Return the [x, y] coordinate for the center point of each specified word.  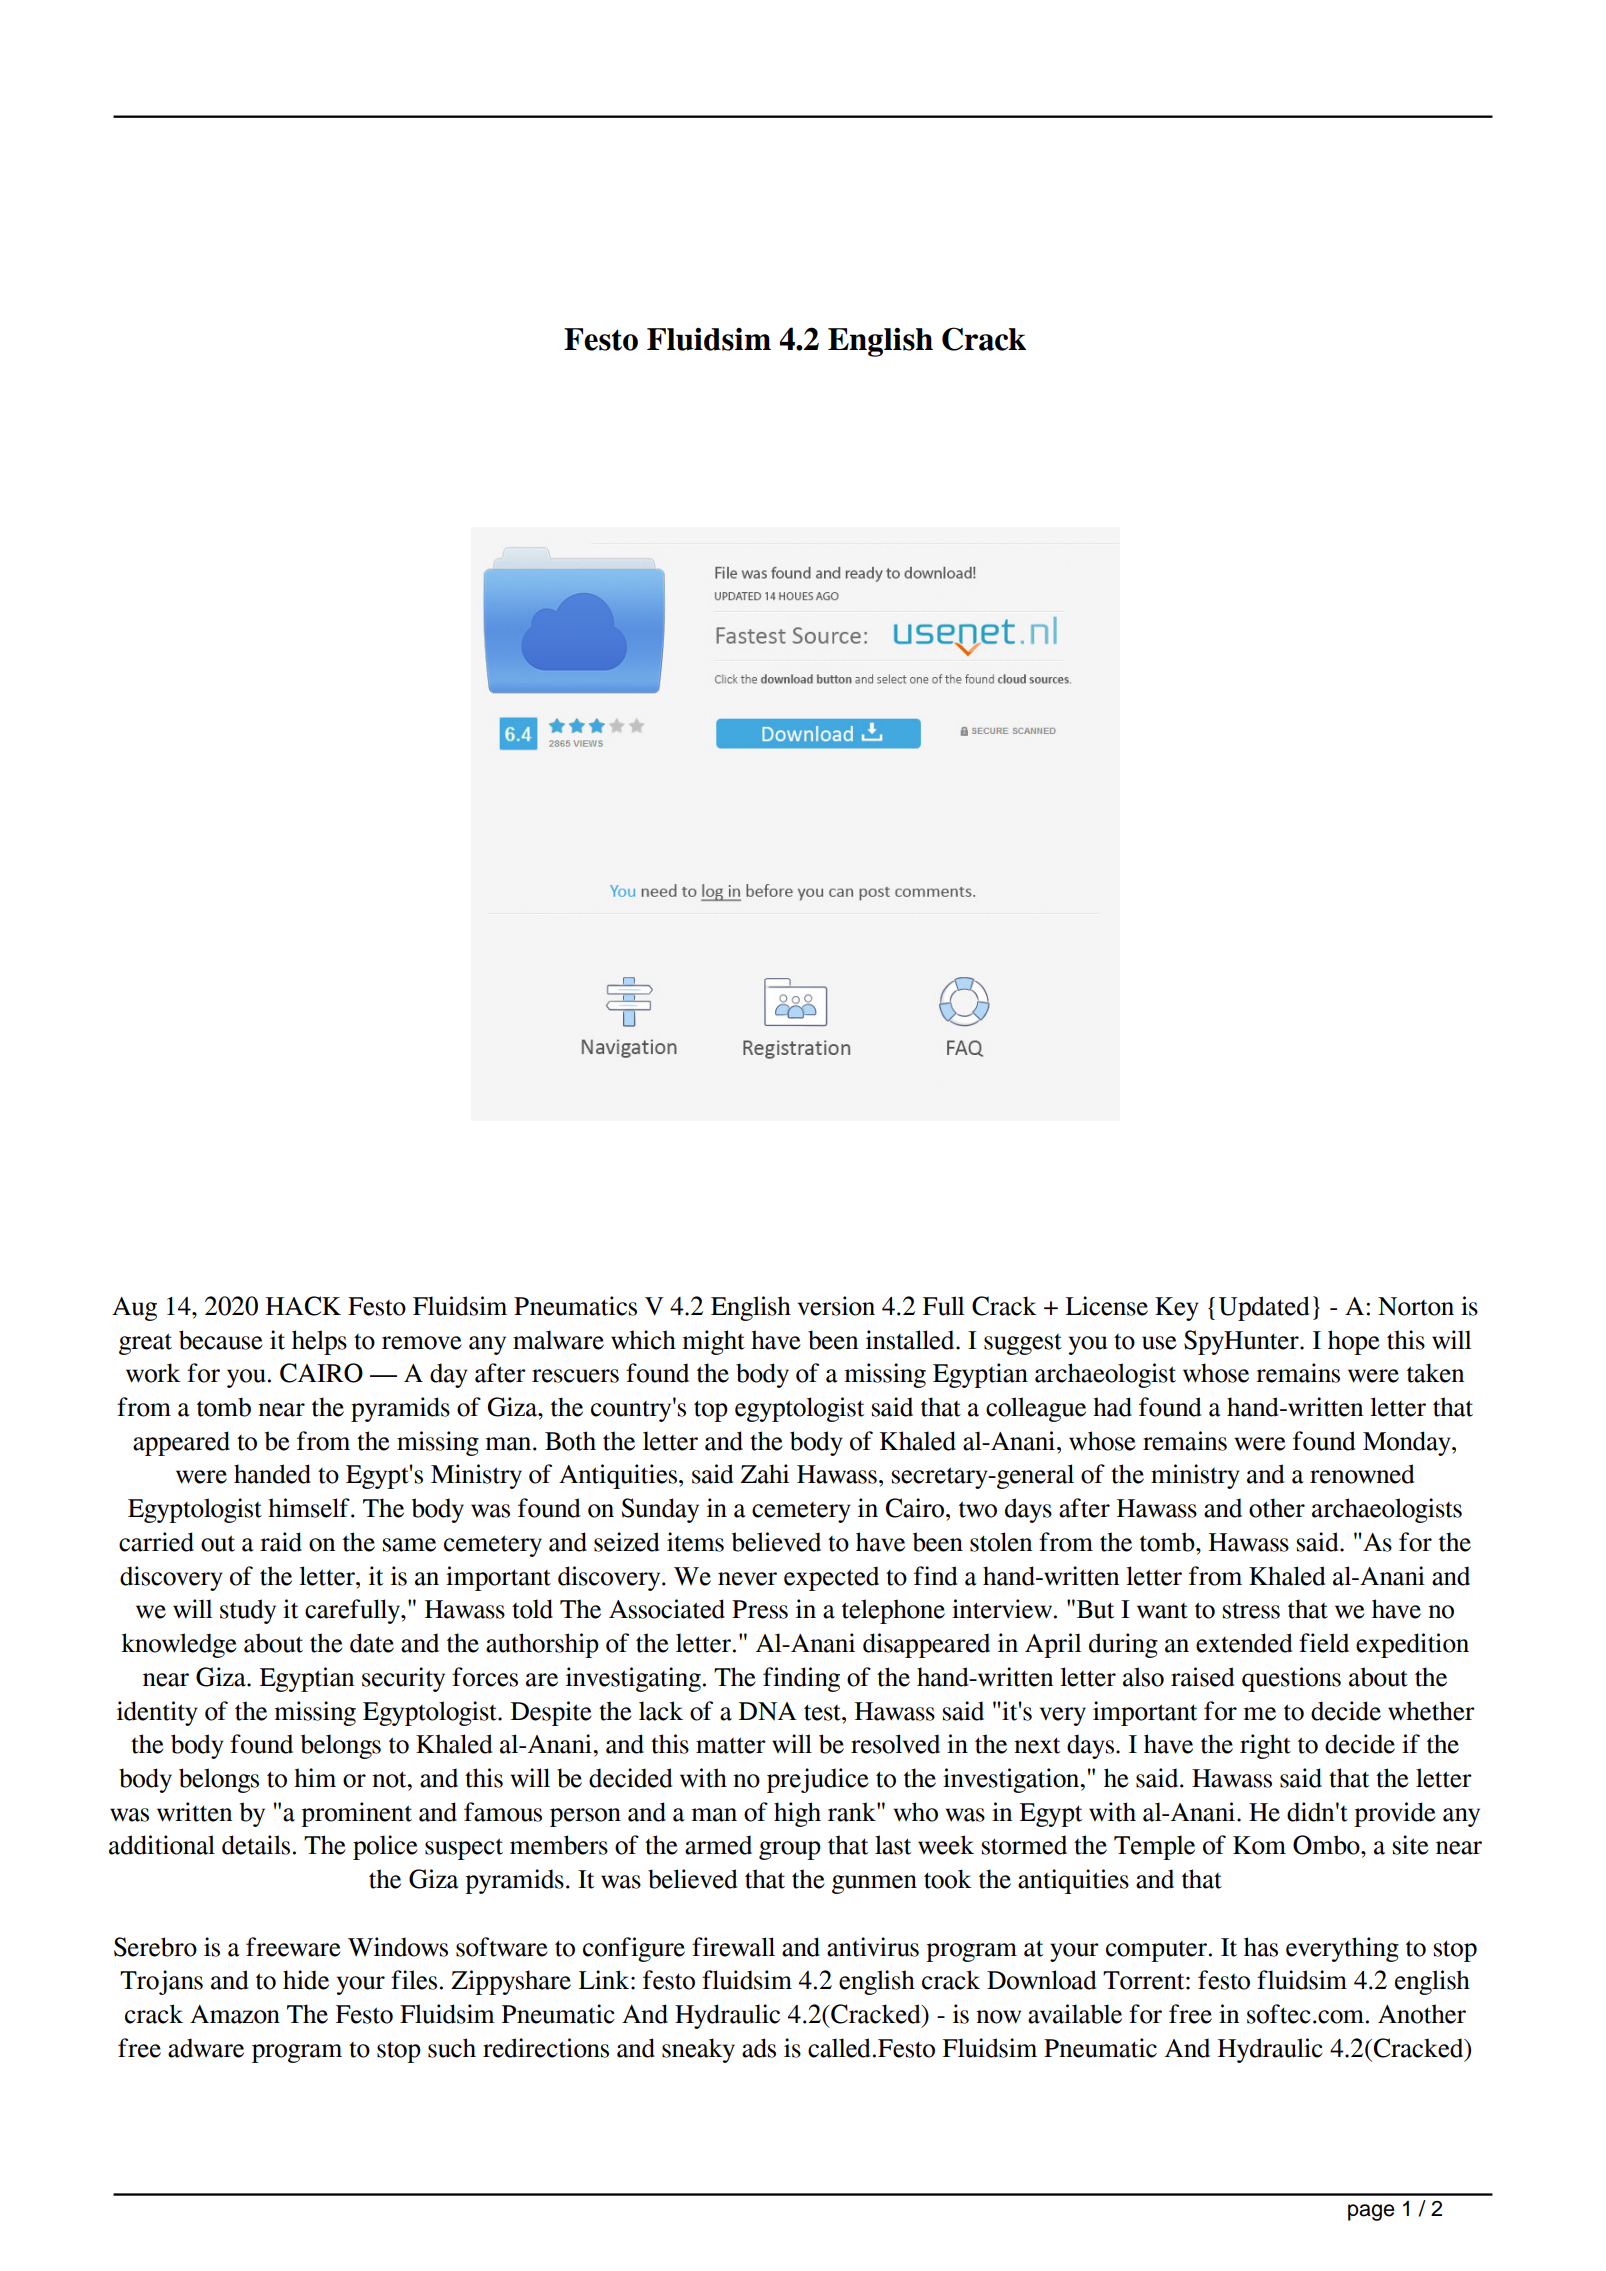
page [1371, 2212]
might [713, 1342]
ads [759, 2048]
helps [319, 1342]
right [1265, 1746]
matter [731, 1745]
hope [1354, 1342]
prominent [356, 1814]
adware [206, 2048]
